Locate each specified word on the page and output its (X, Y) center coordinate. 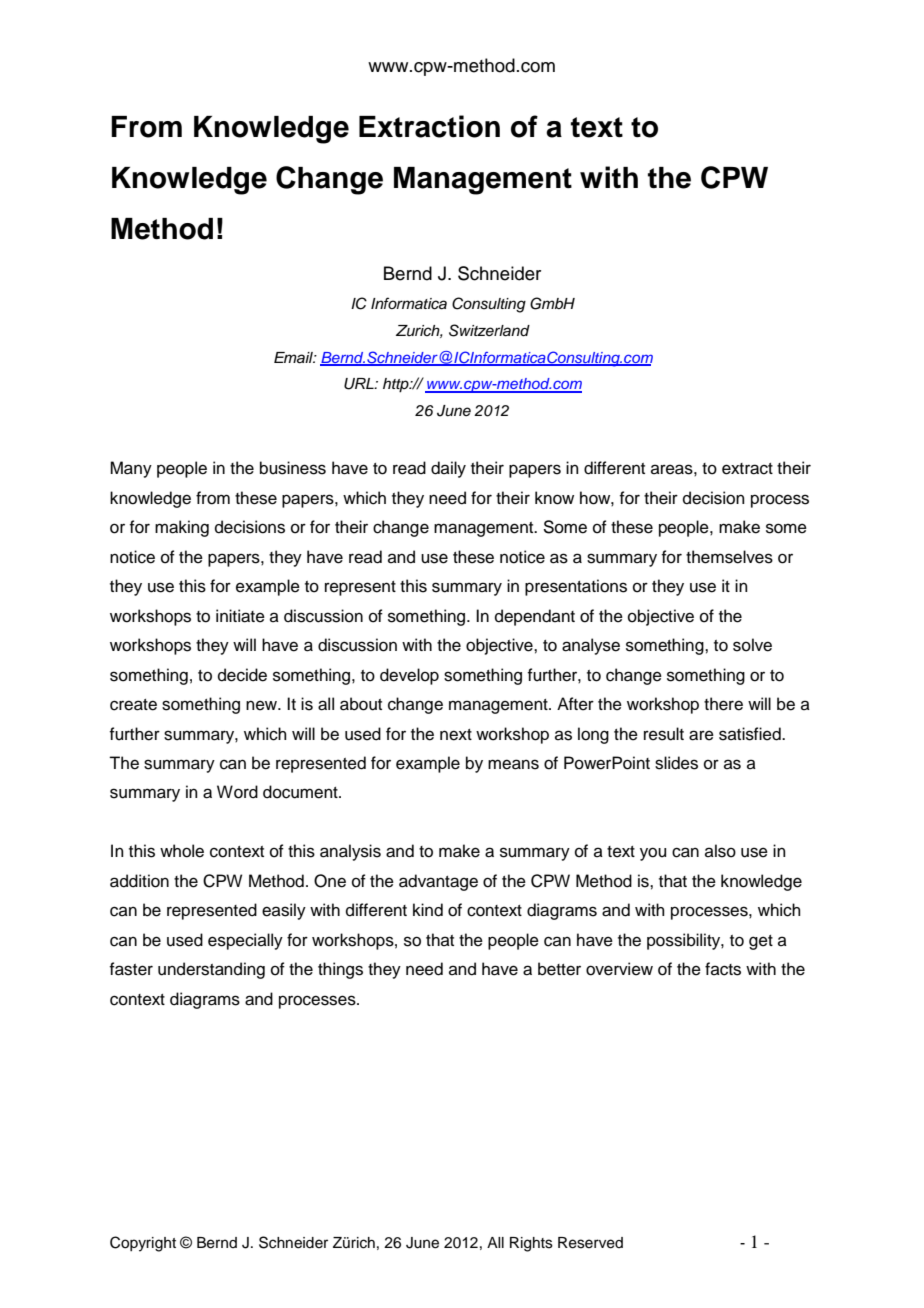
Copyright (143, 1244)
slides (676, 763)
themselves (729, 557)
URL (360, 384)
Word (237, 792)
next (456, 735)
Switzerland (489, 330)
